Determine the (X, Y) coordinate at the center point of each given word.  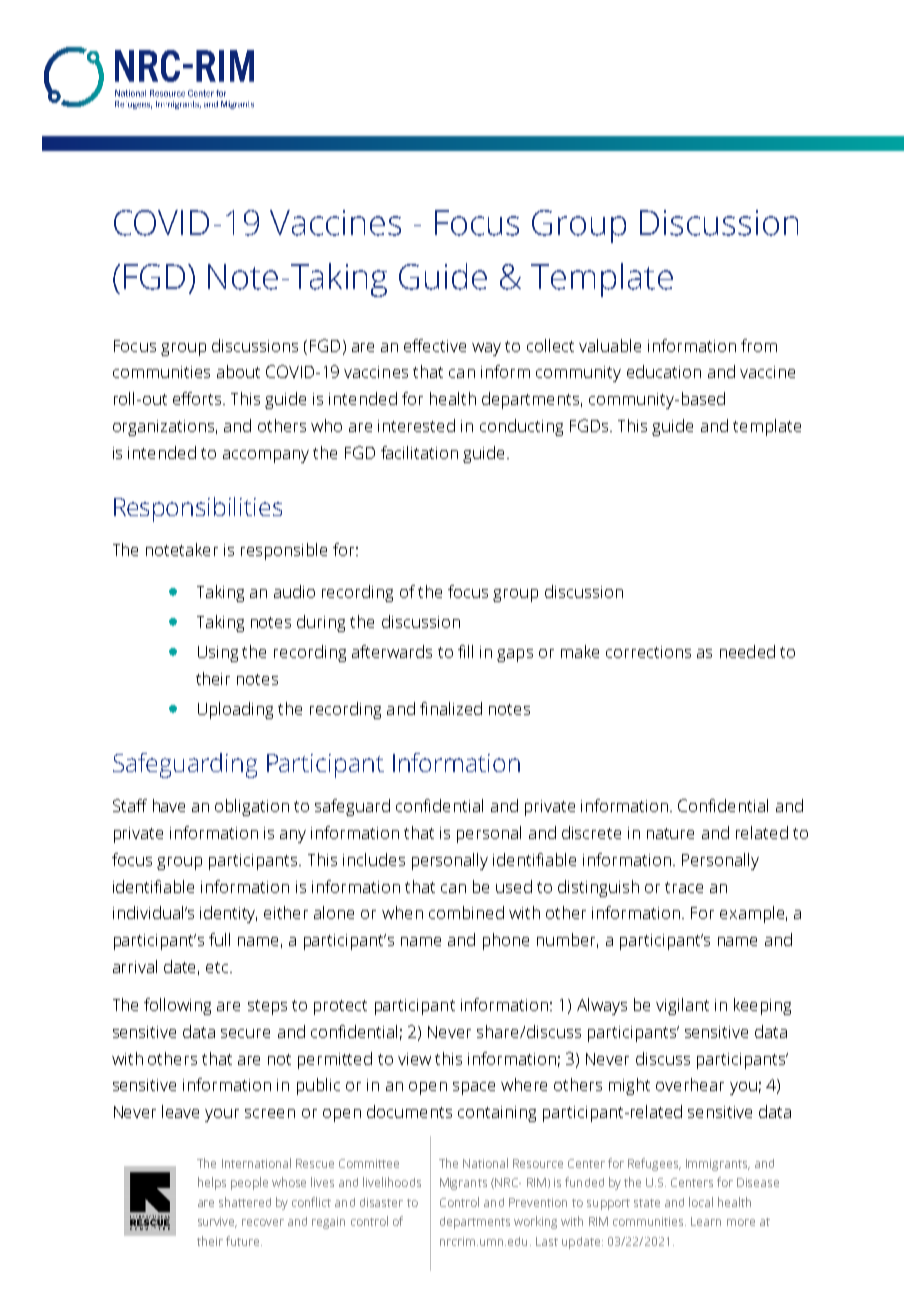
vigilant (682, 1006)
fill (465, 651)
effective (435, 345)
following (177, 1006)
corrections (648, 652)
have (169, 805)
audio (294, 591)
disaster (381, 1202)
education (664, 371)
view (414, 1059)
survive (217, 1222)
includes (374, 859)
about (238, 371)
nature (670, 833)
